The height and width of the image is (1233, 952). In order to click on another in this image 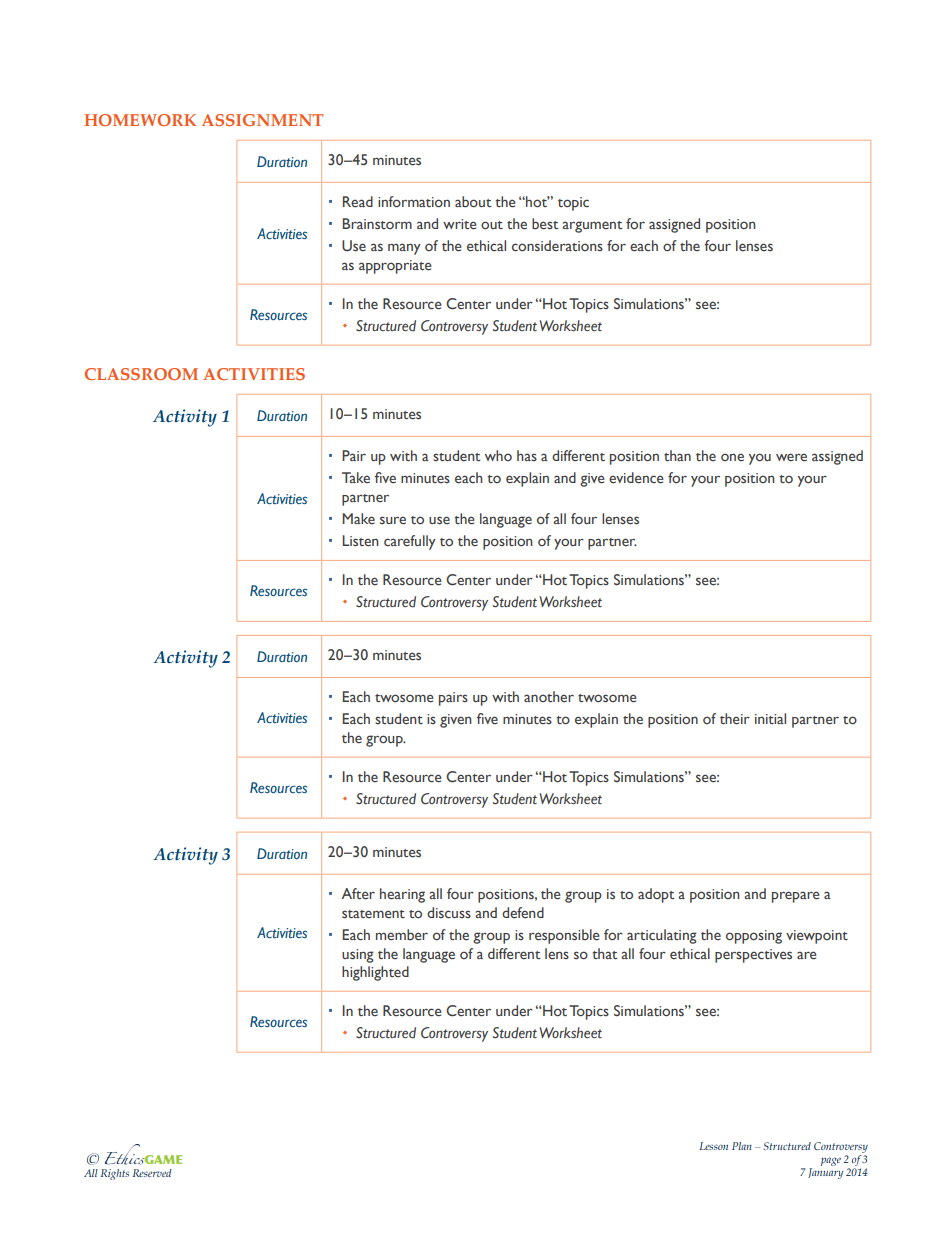, I will do `click(549, 696)`.
